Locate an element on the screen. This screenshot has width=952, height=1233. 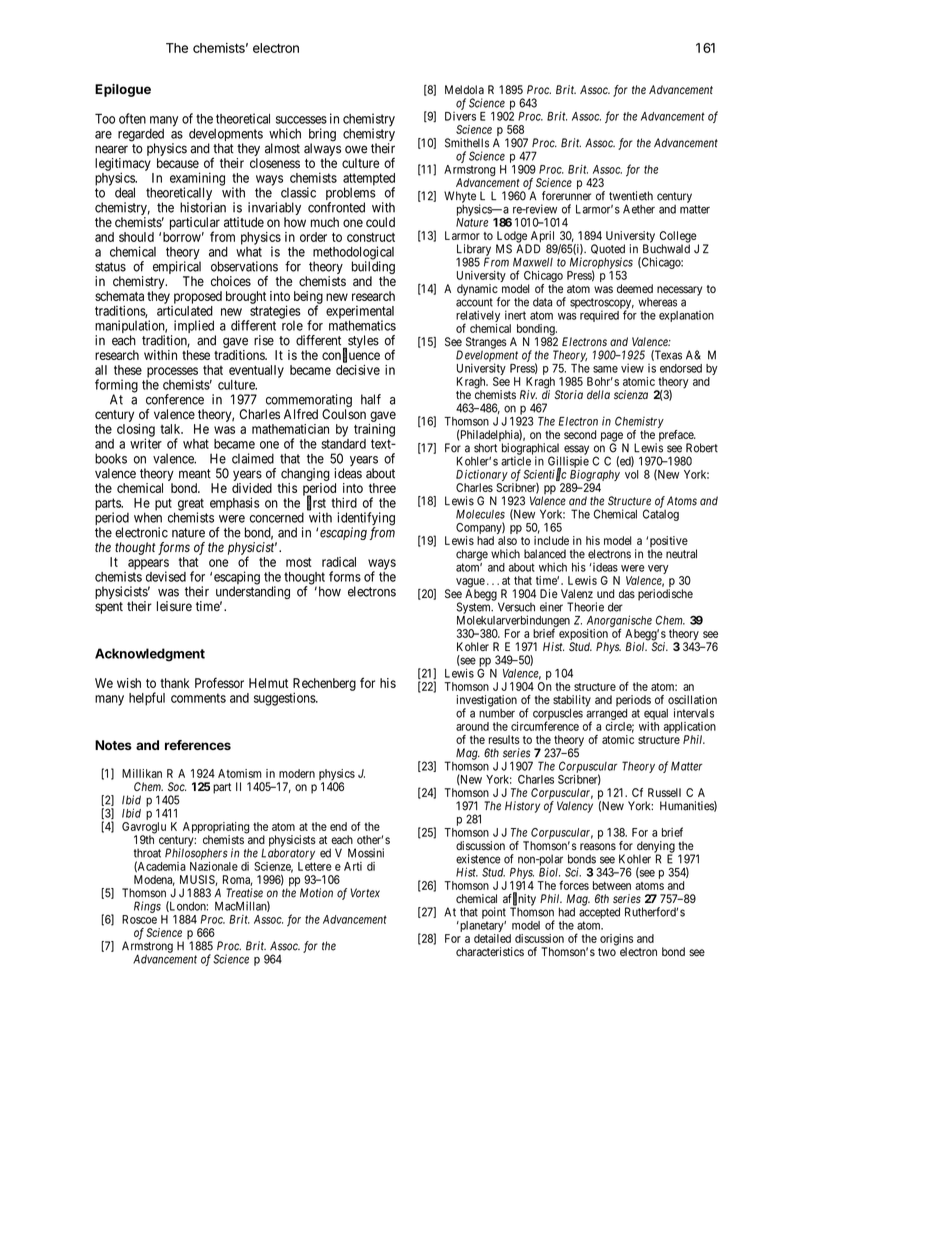
Catalog is located at coordinates (661, 515).
